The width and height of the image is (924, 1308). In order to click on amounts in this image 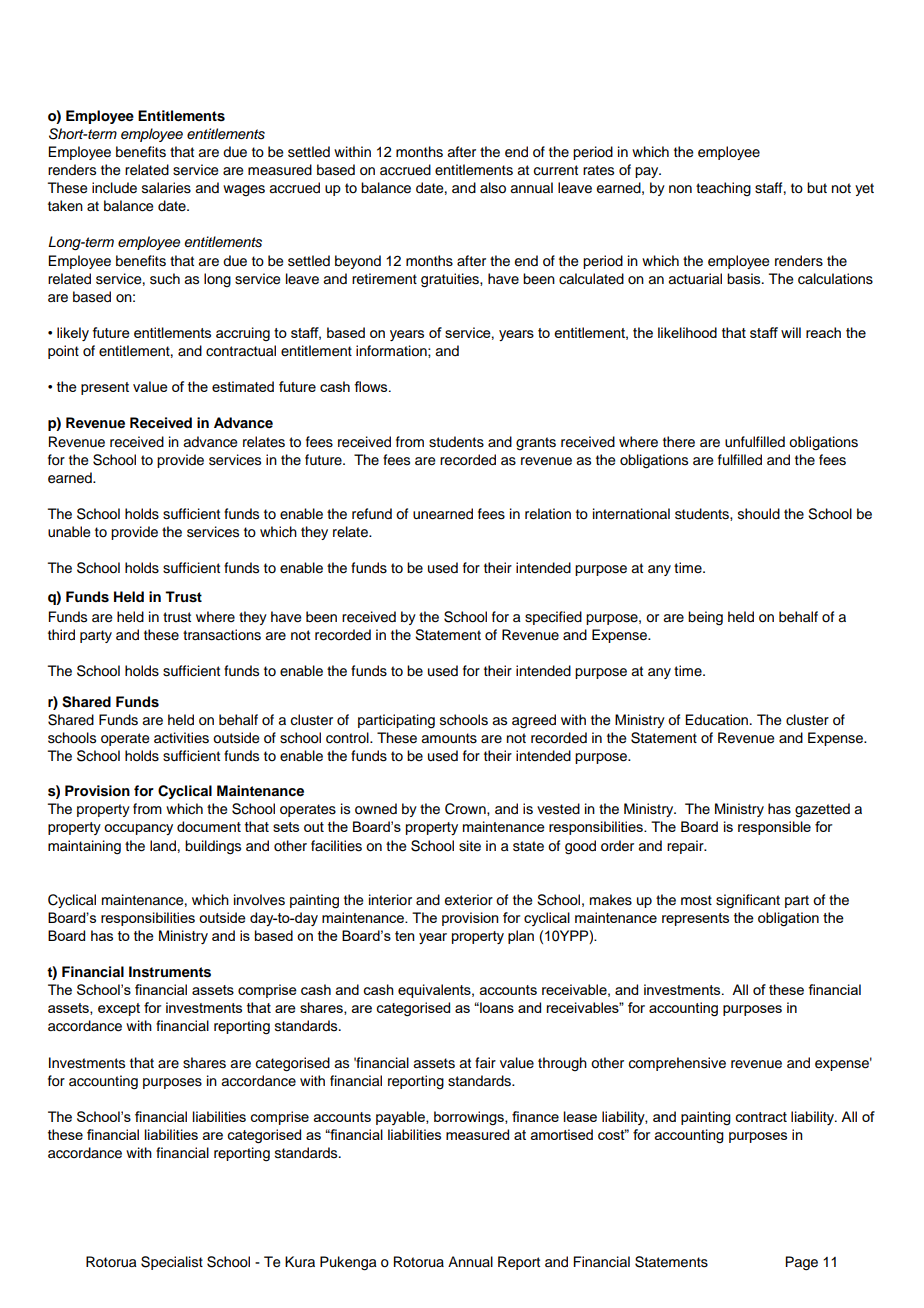, I will do `click(449, 738)`.
